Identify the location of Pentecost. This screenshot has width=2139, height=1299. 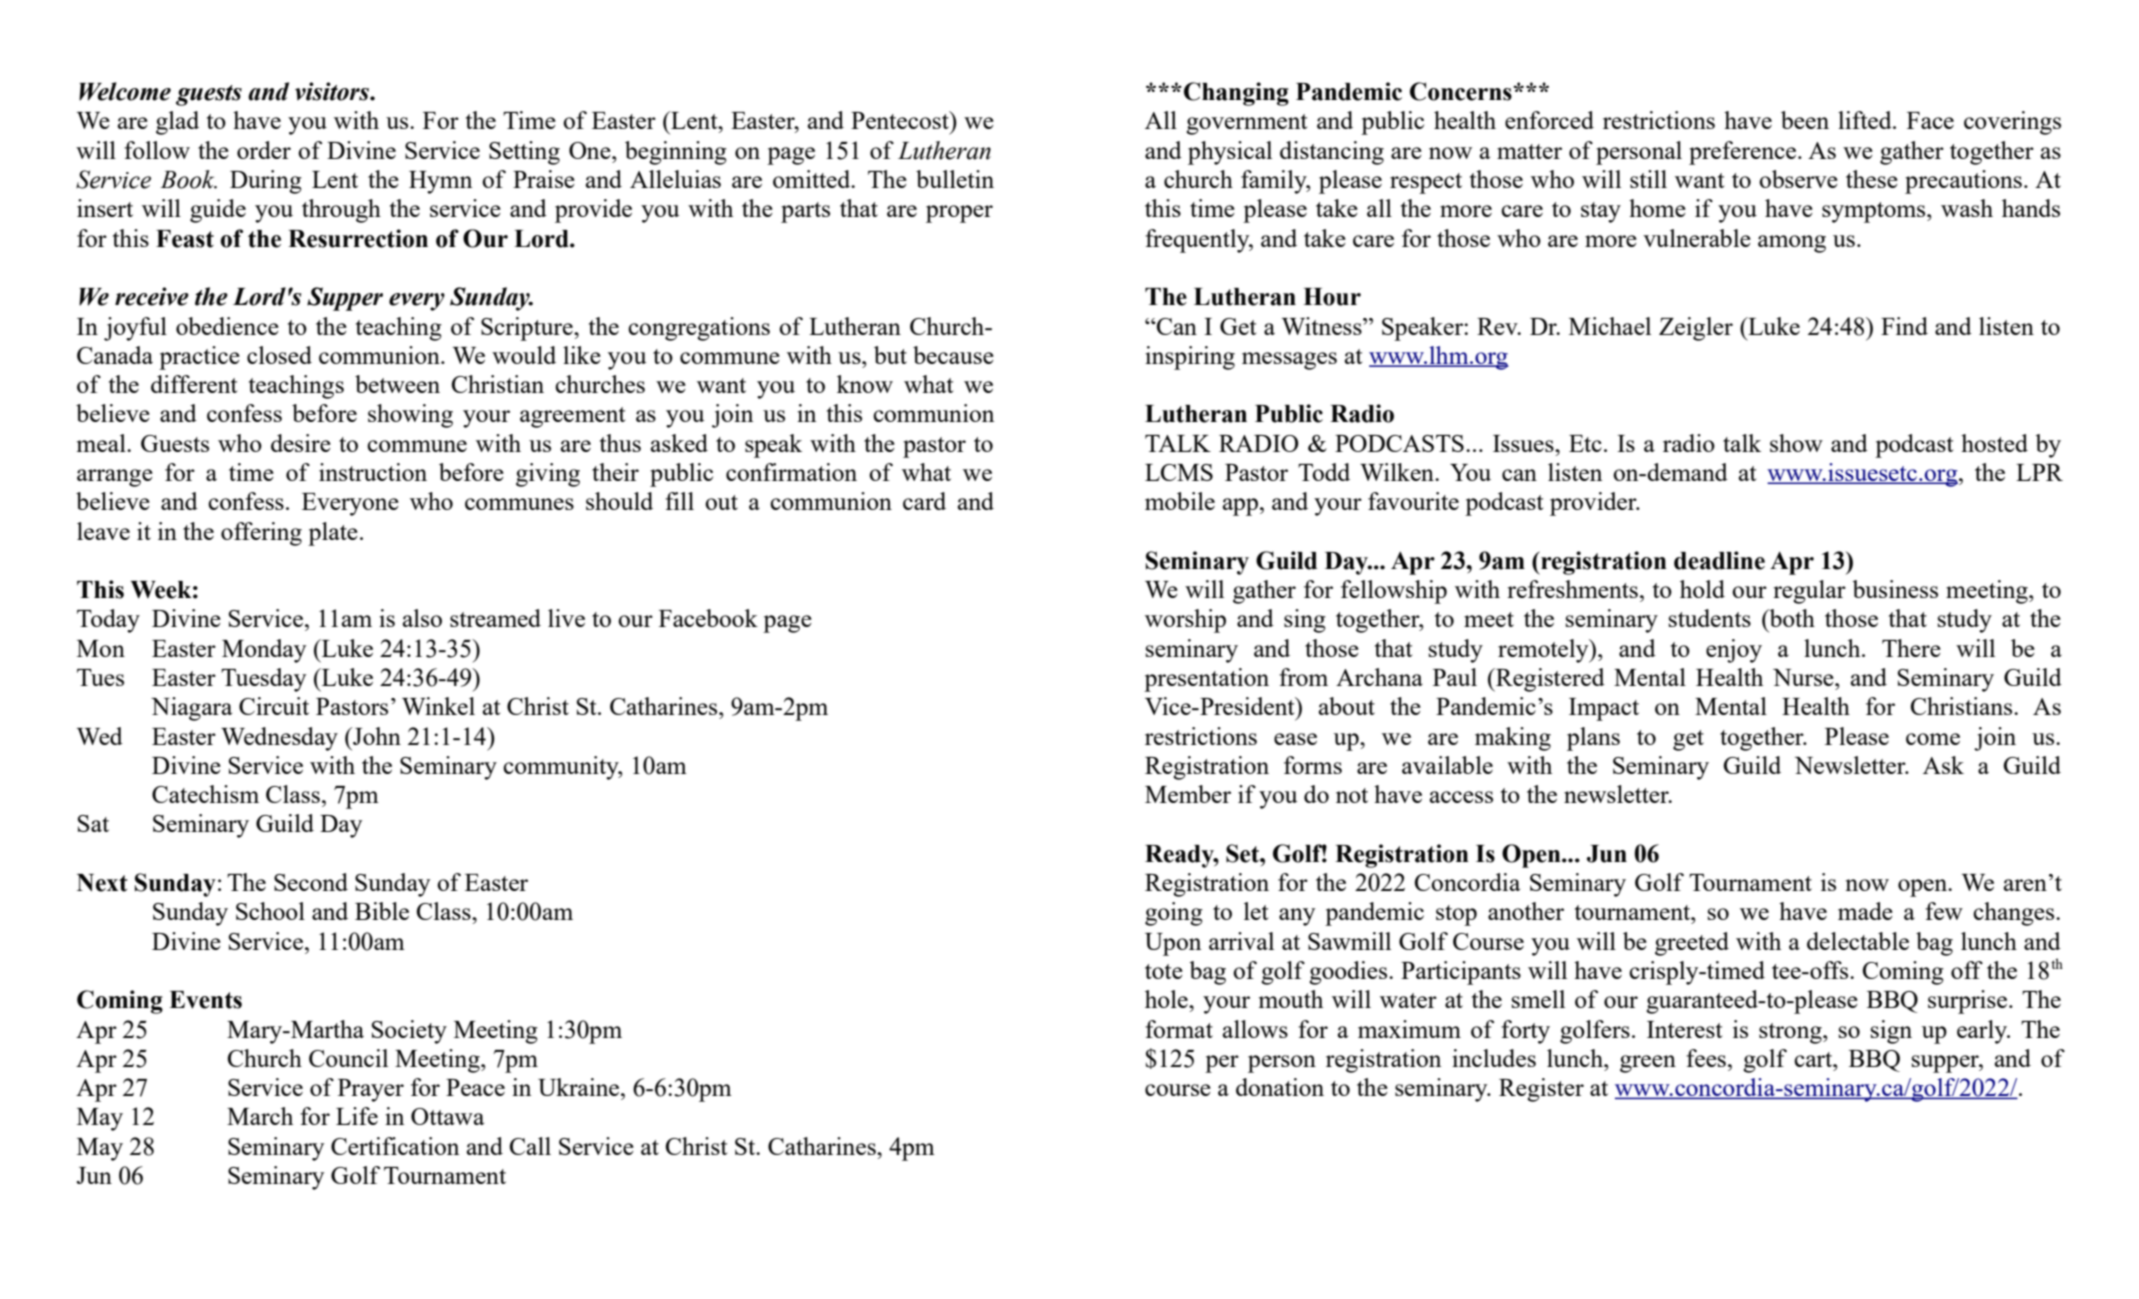
(901, 120).
